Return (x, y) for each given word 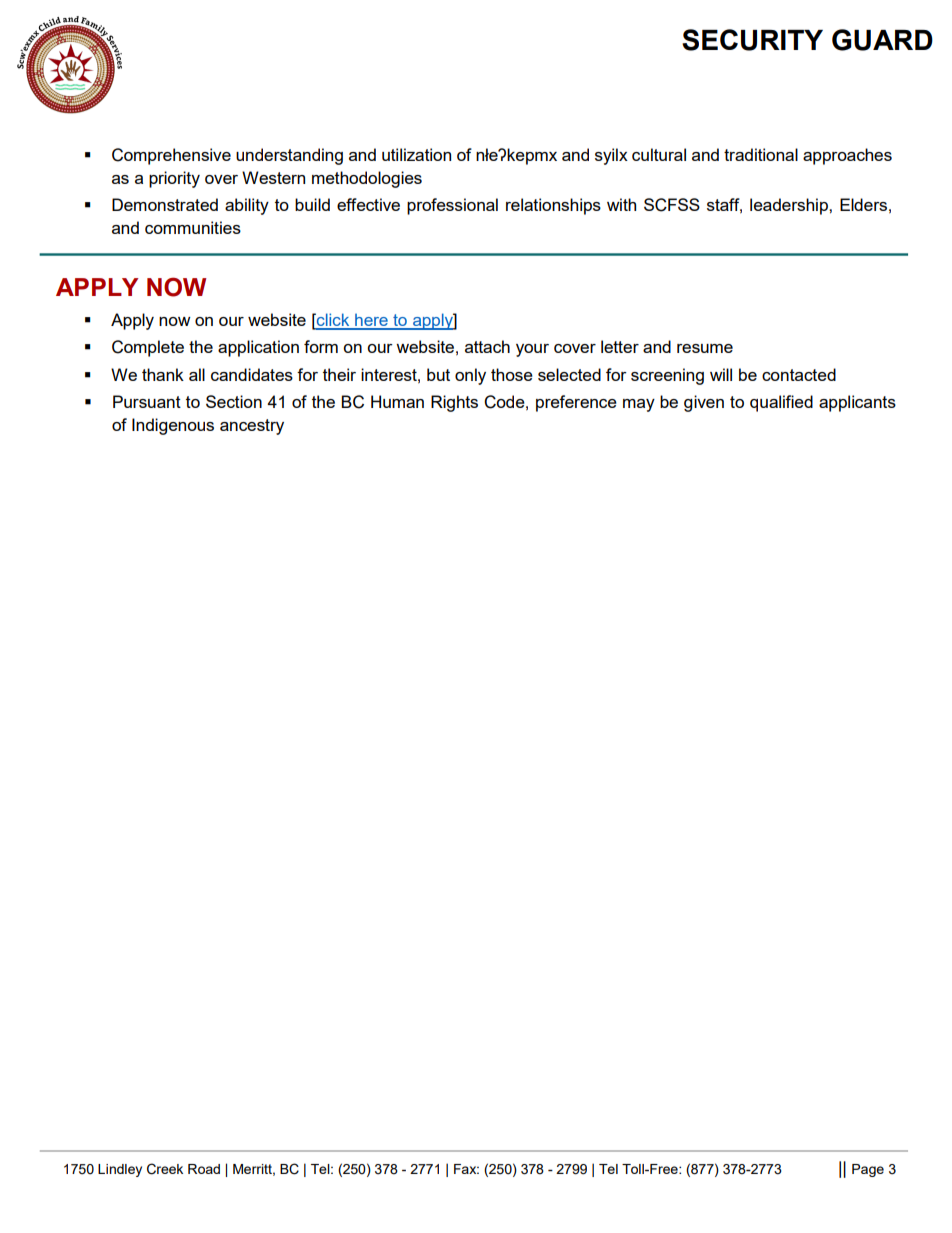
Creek (165, 1169)
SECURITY (752, 40)
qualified (781, 403)
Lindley (120, 1170)
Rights (454, 403)
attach (487, 346)
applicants (857, 403)
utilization (416, 154)
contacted (799, 374)
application (258, 348)
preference (576, 403)
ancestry (252, 427)
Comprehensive (171, 156)
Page (868, 1170)
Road (204, 1169)
